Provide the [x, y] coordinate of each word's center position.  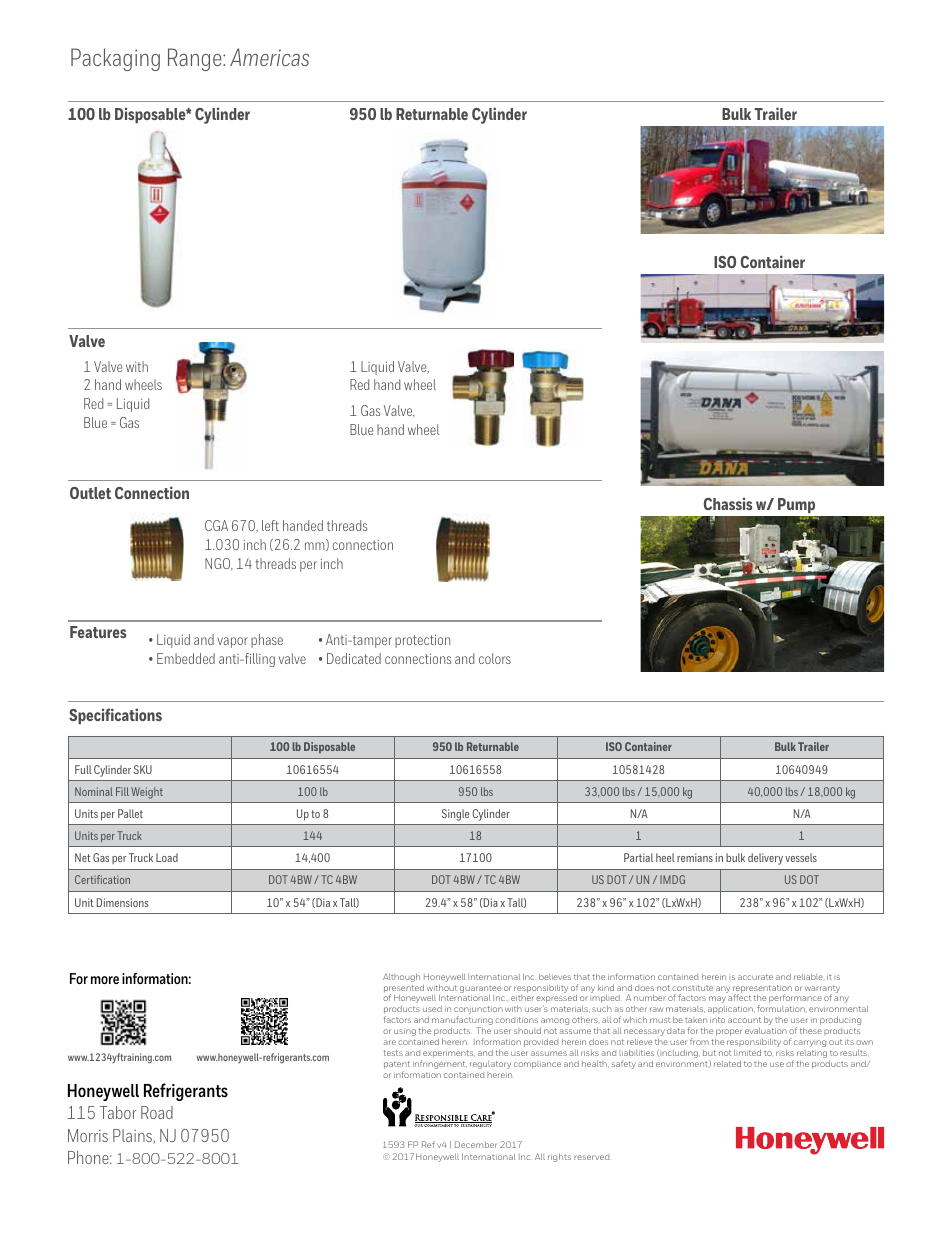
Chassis [728, 503]
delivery [765, 859]
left [270, 525]
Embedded [186, 658]
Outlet [90, 493]
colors [495, 658]
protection [422, 641]
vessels [801, 857]
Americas [269, 57]
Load [167, 857]
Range [196, 59]
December [476, 1144]
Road [157, 1112]
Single [455, 815]
